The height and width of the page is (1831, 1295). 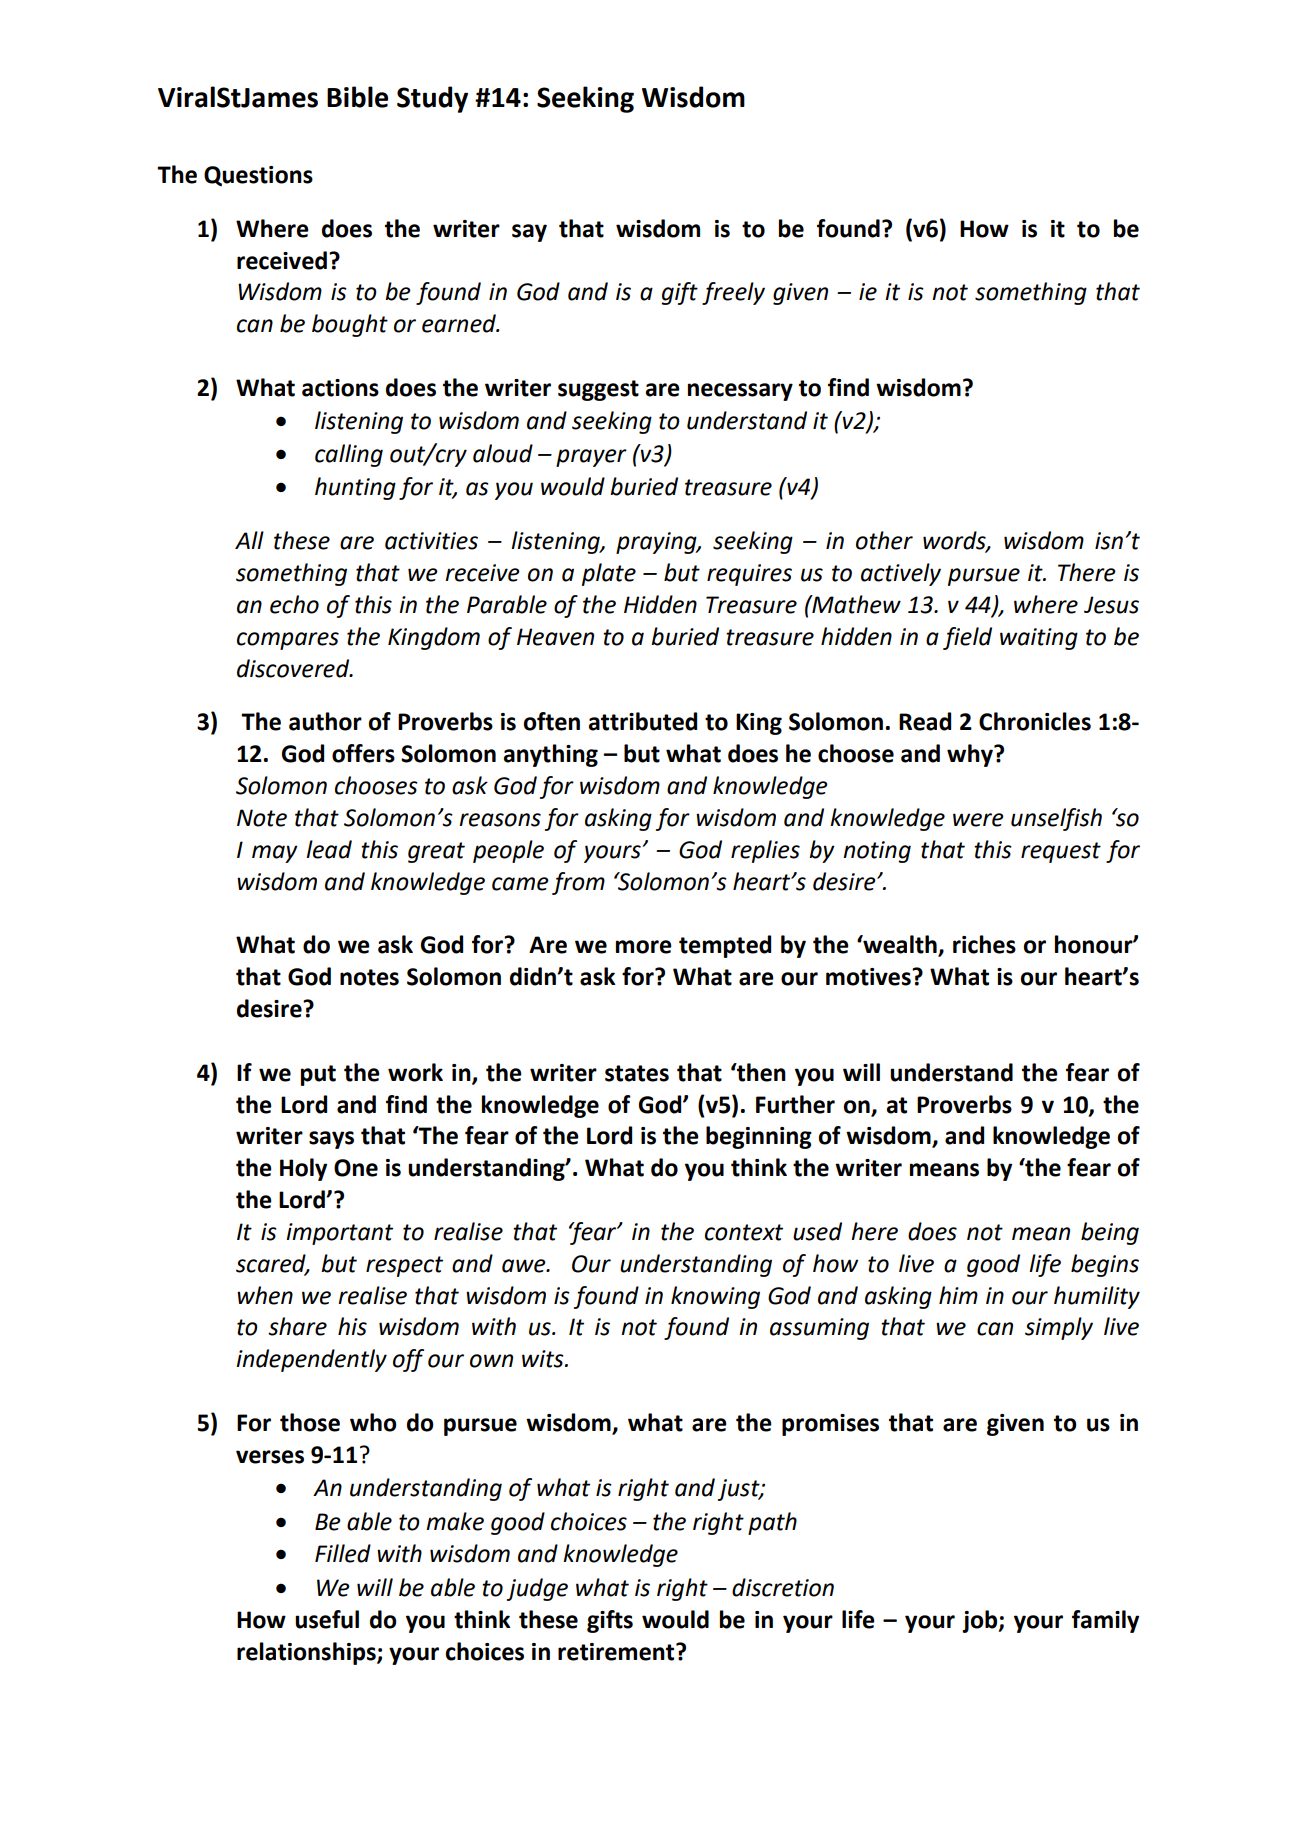 I want to click on necessary, so click(x=740, y=392).
